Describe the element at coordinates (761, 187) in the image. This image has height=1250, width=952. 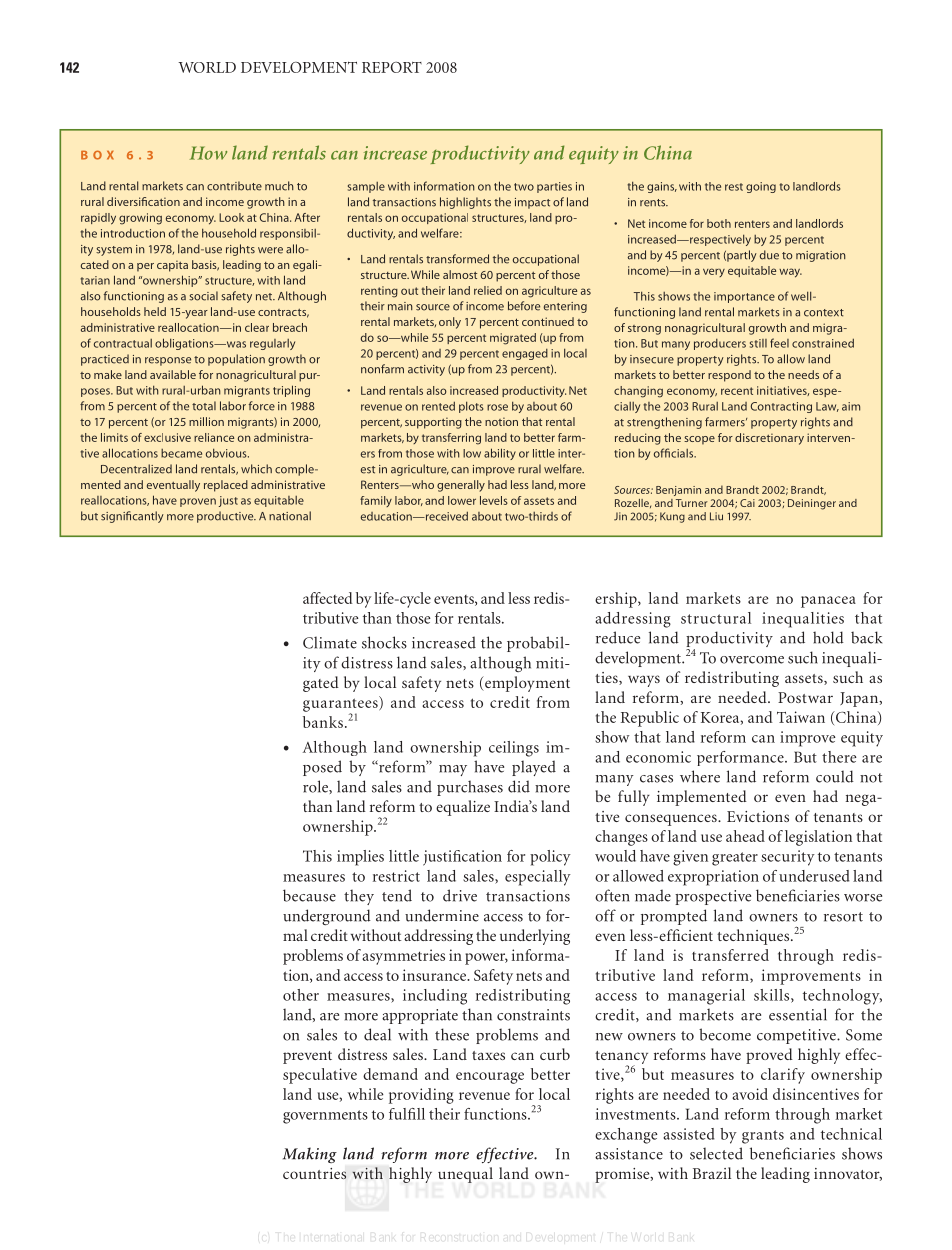
I see `going` at that location.
